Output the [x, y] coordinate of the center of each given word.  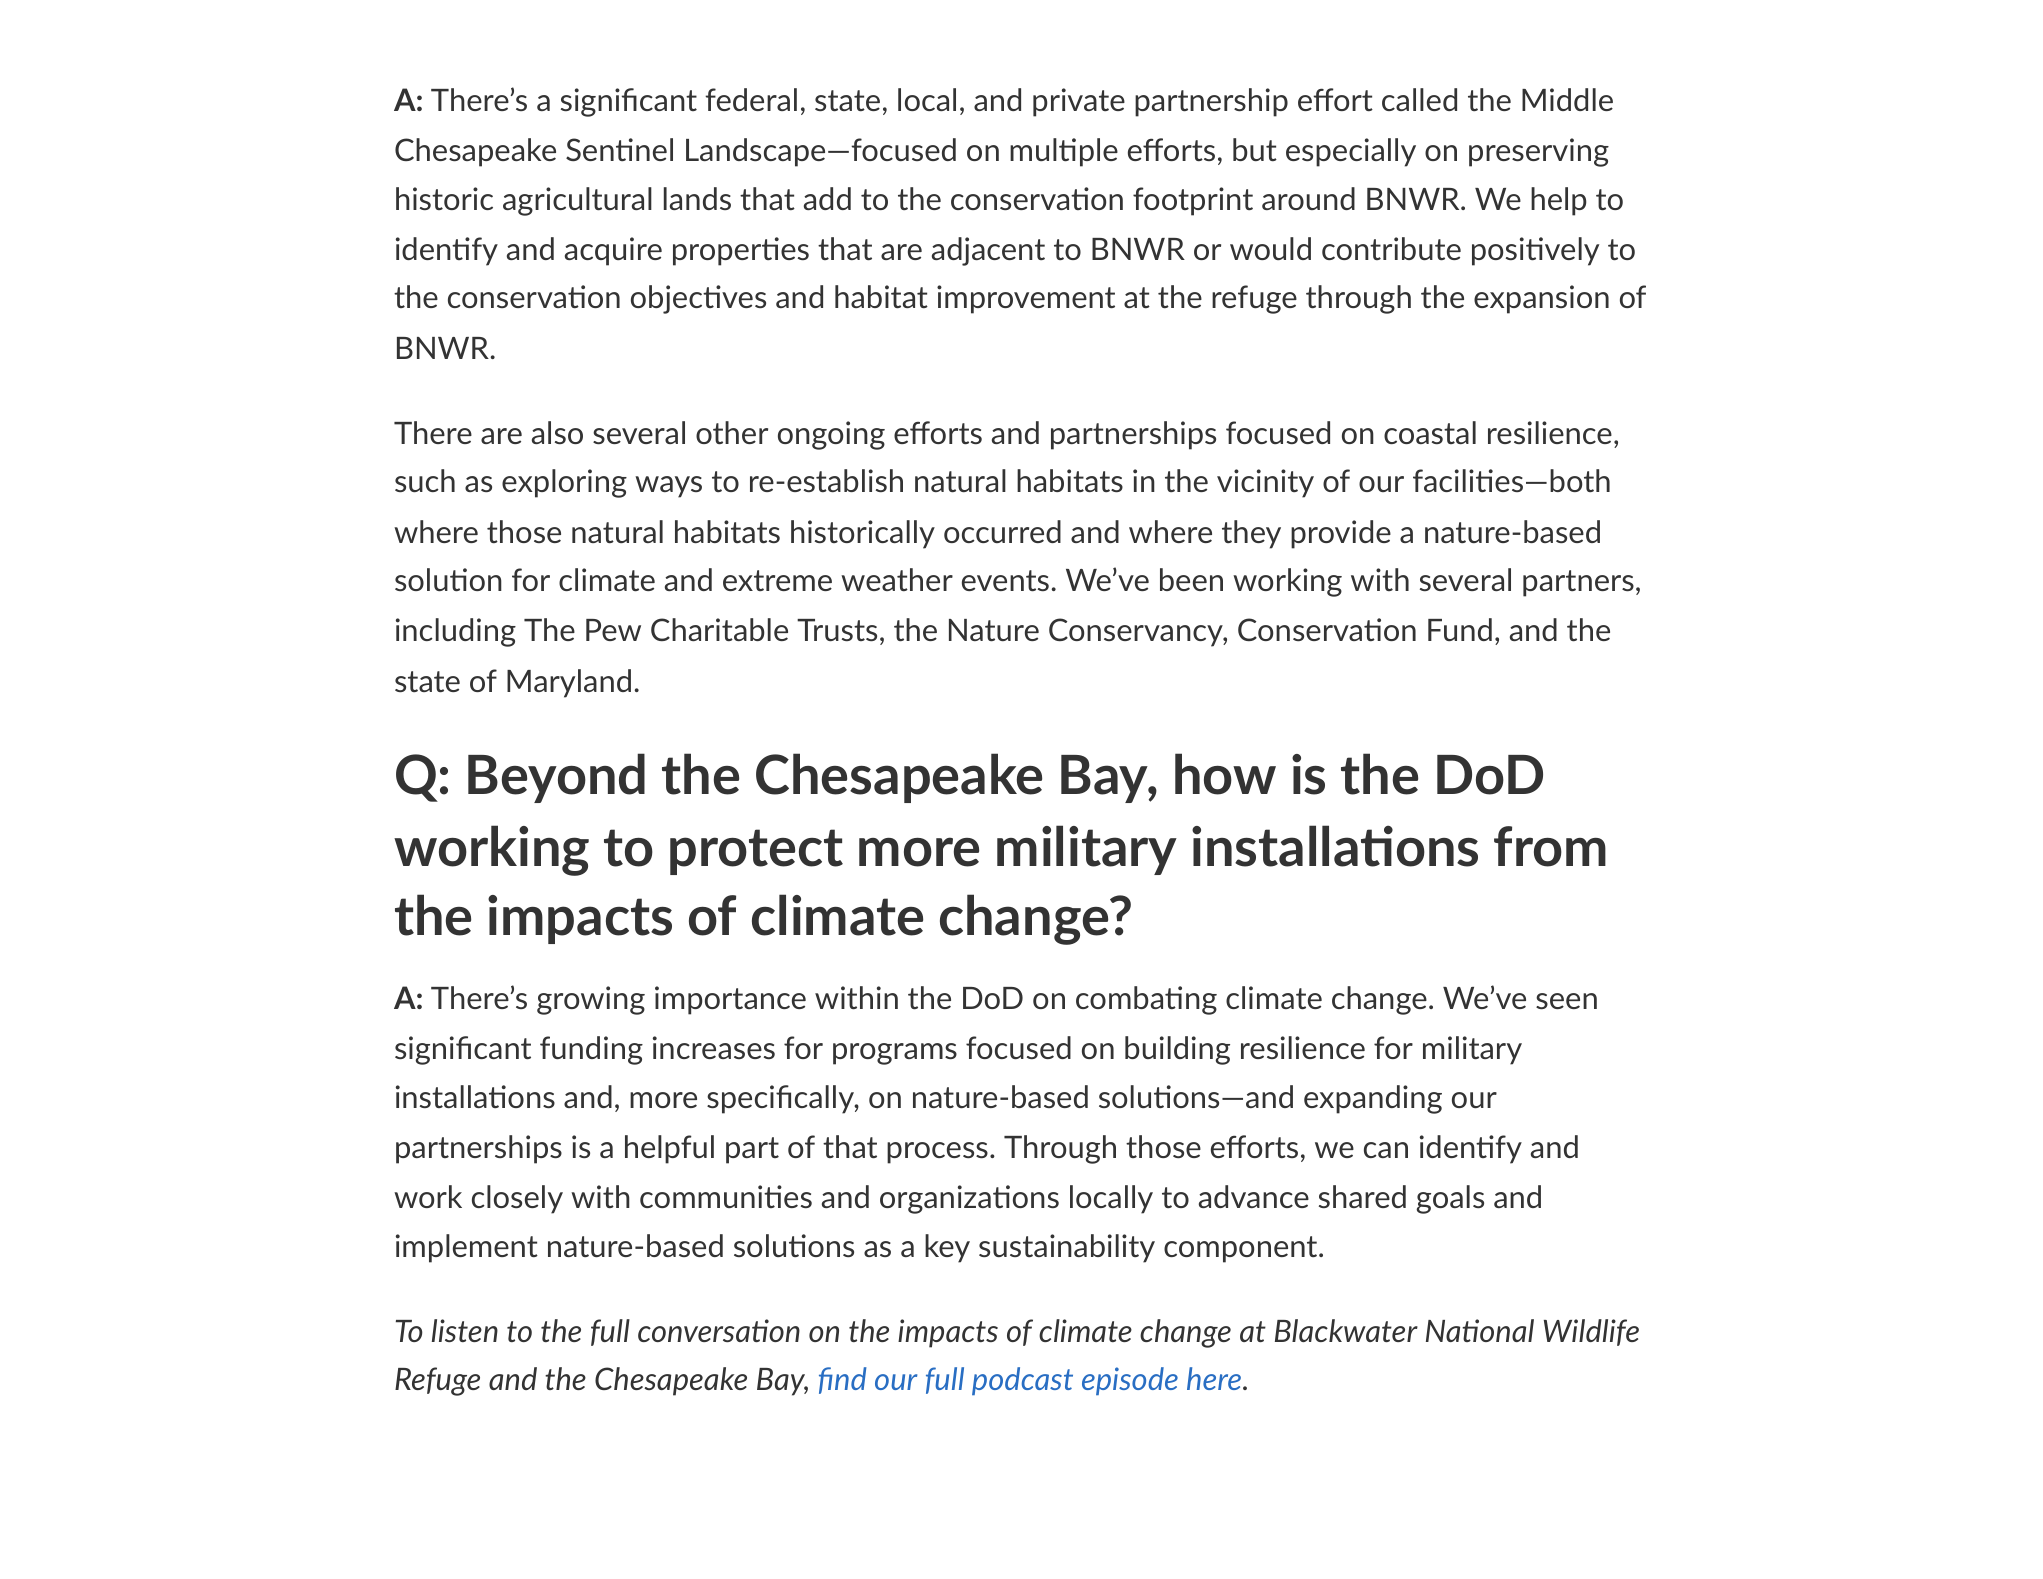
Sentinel [619, 149]
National [1480, 1330]
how [1225, 774]
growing [591, 1000]
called [1419, 99]
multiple [1064, 152]
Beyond [556, 778]
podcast [1022, 1381]
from [1550, 846]
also [557, 432]
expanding [1373, 1099]
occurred [1002, 531]
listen [465, 1330]
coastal [1430, 432]
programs [895, 1054]
